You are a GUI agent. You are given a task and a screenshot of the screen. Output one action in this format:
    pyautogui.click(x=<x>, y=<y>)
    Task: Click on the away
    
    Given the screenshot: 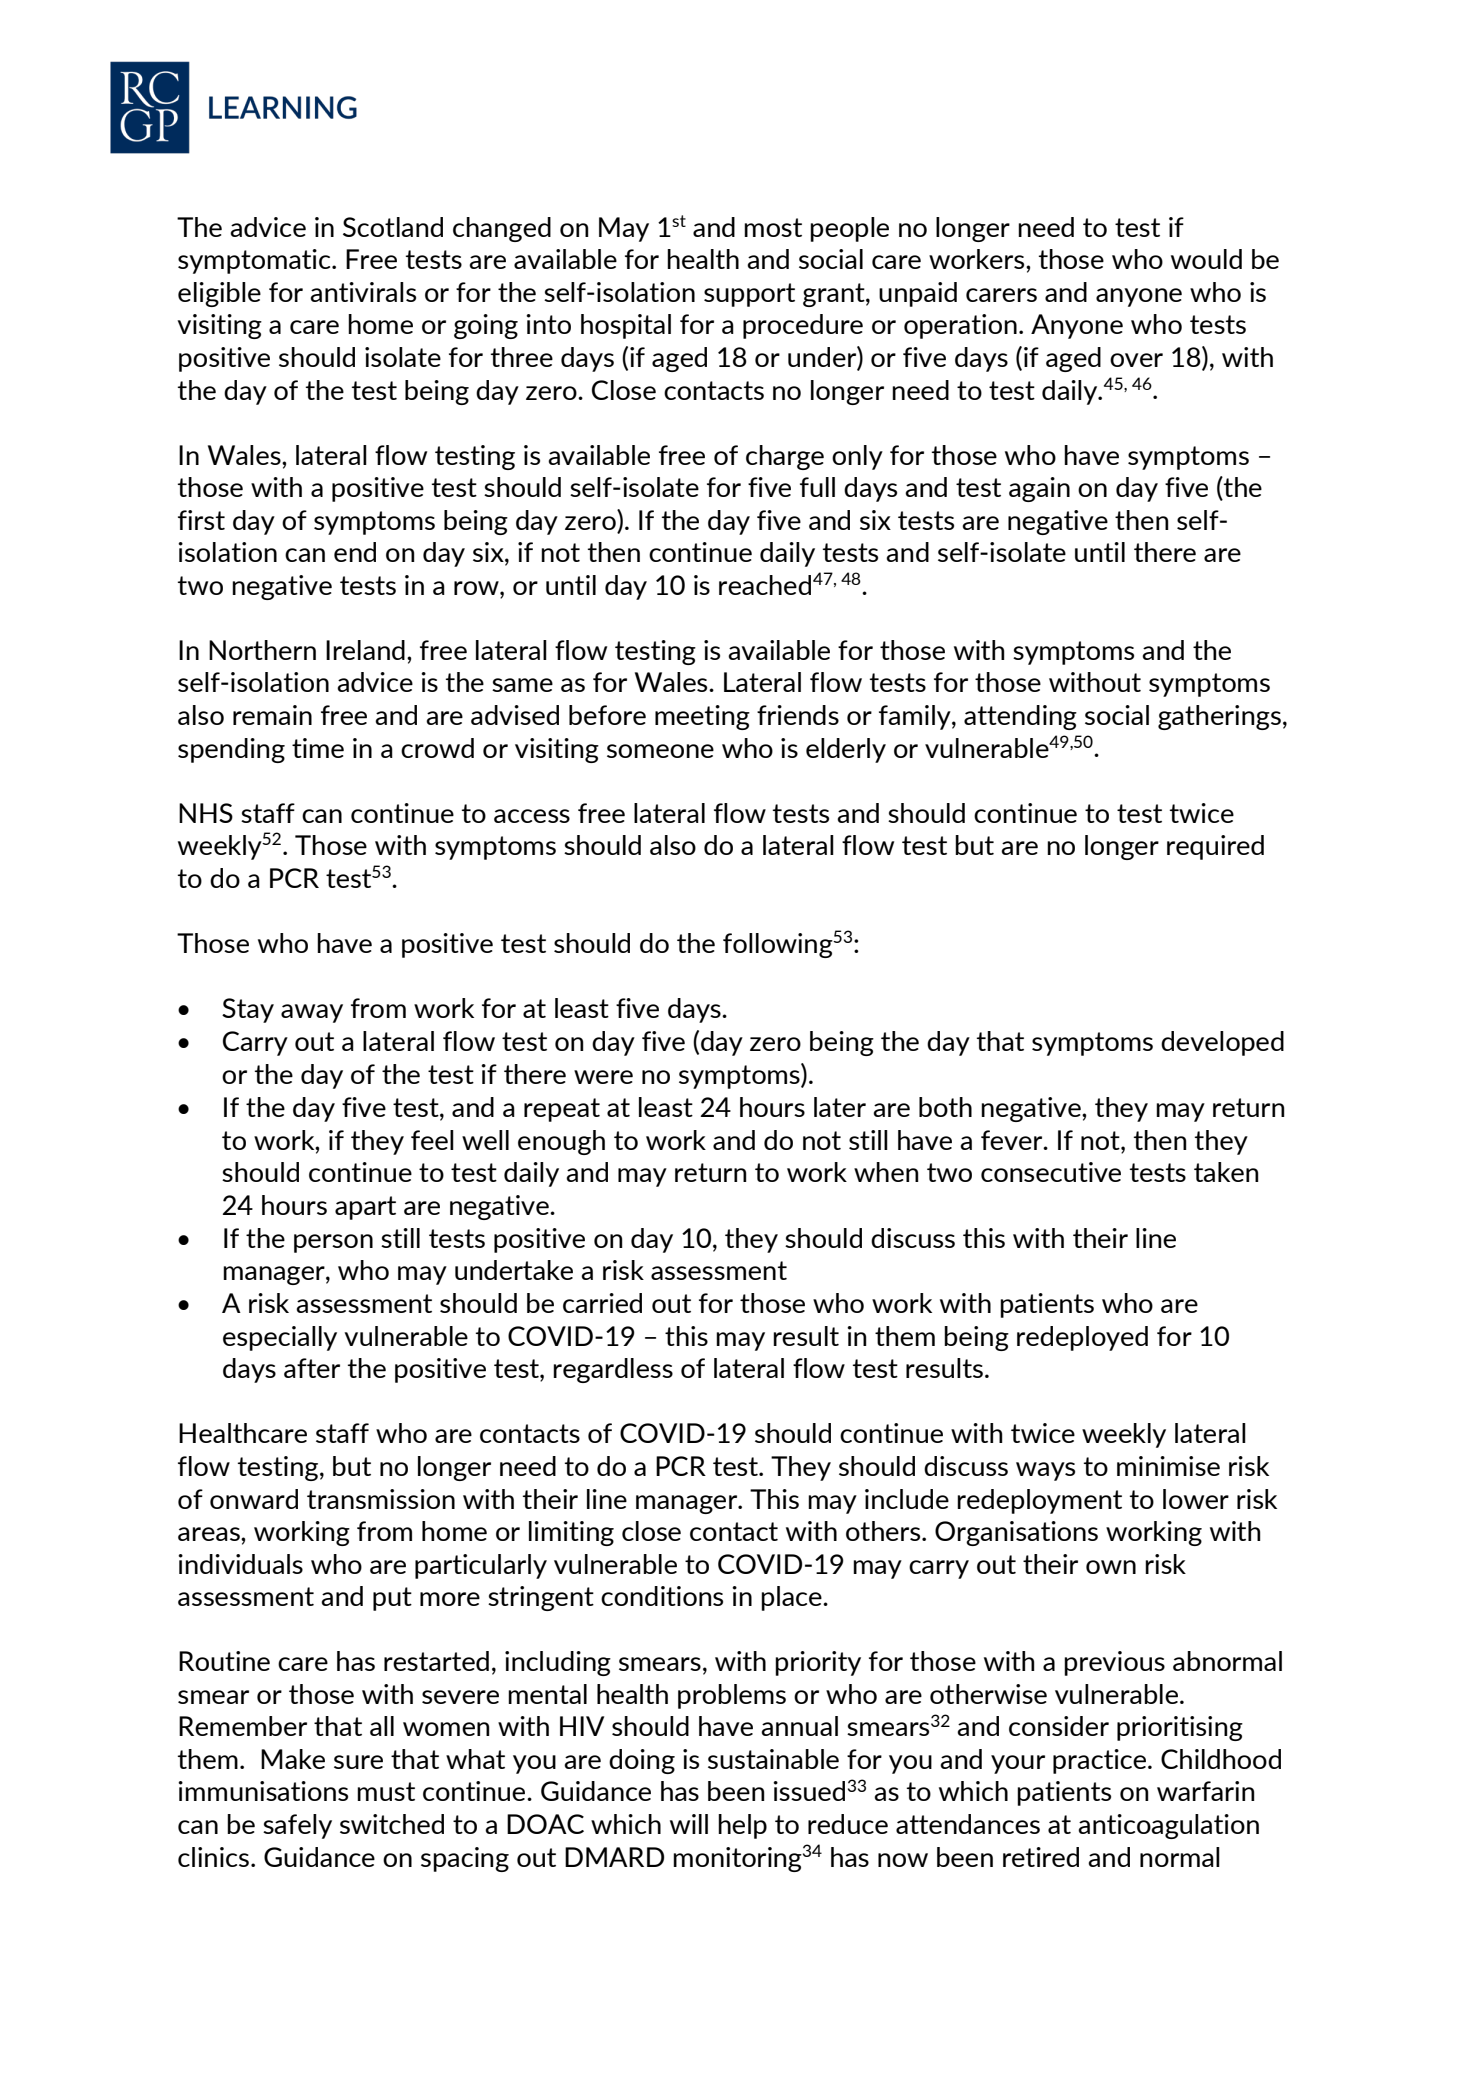 What is the action you would take?
    pyautogui.click(x=312, y=1013)
